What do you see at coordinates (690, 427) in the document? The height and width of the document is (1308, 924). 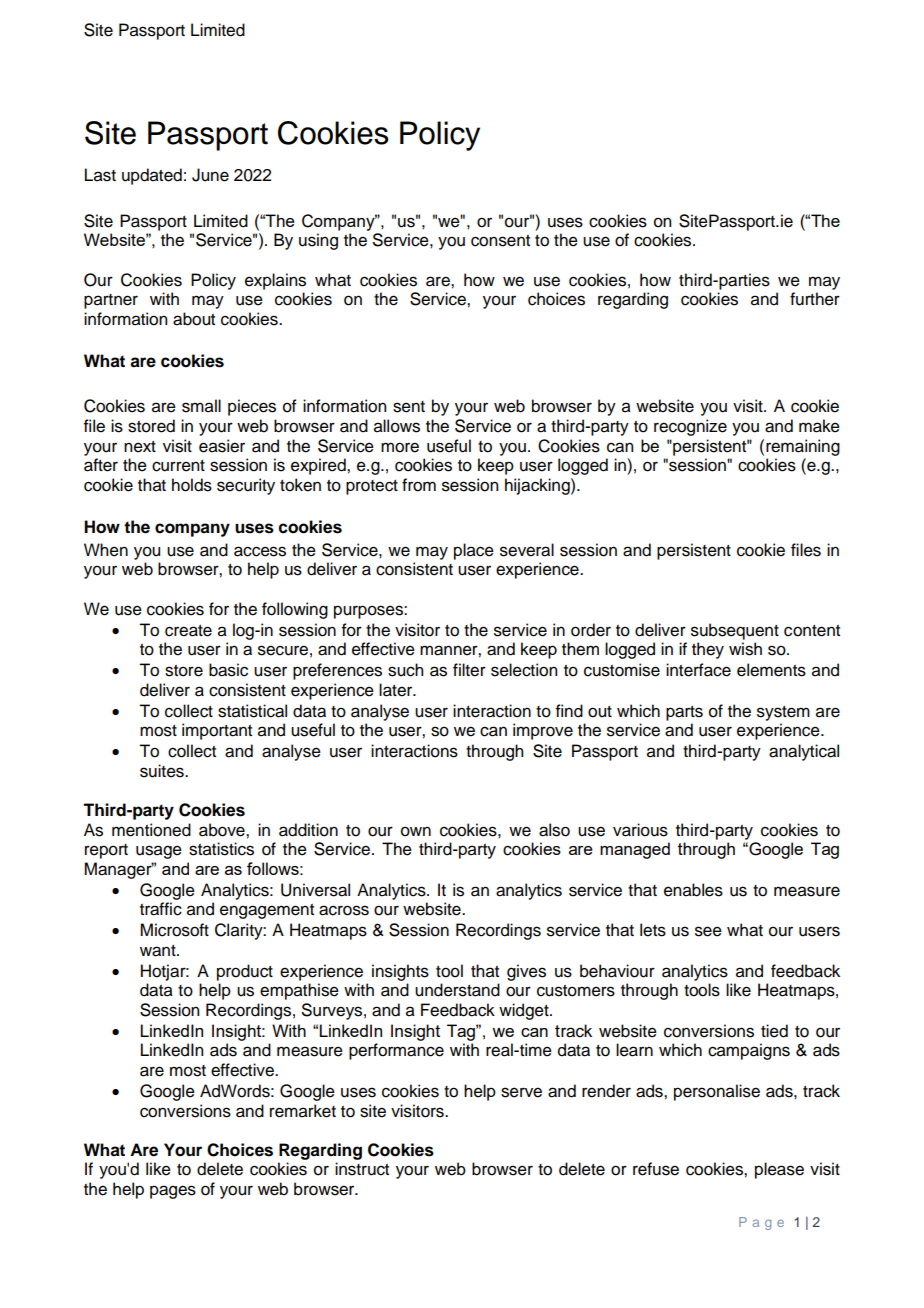 I see `recognize` at bounding box center [690, 427].
